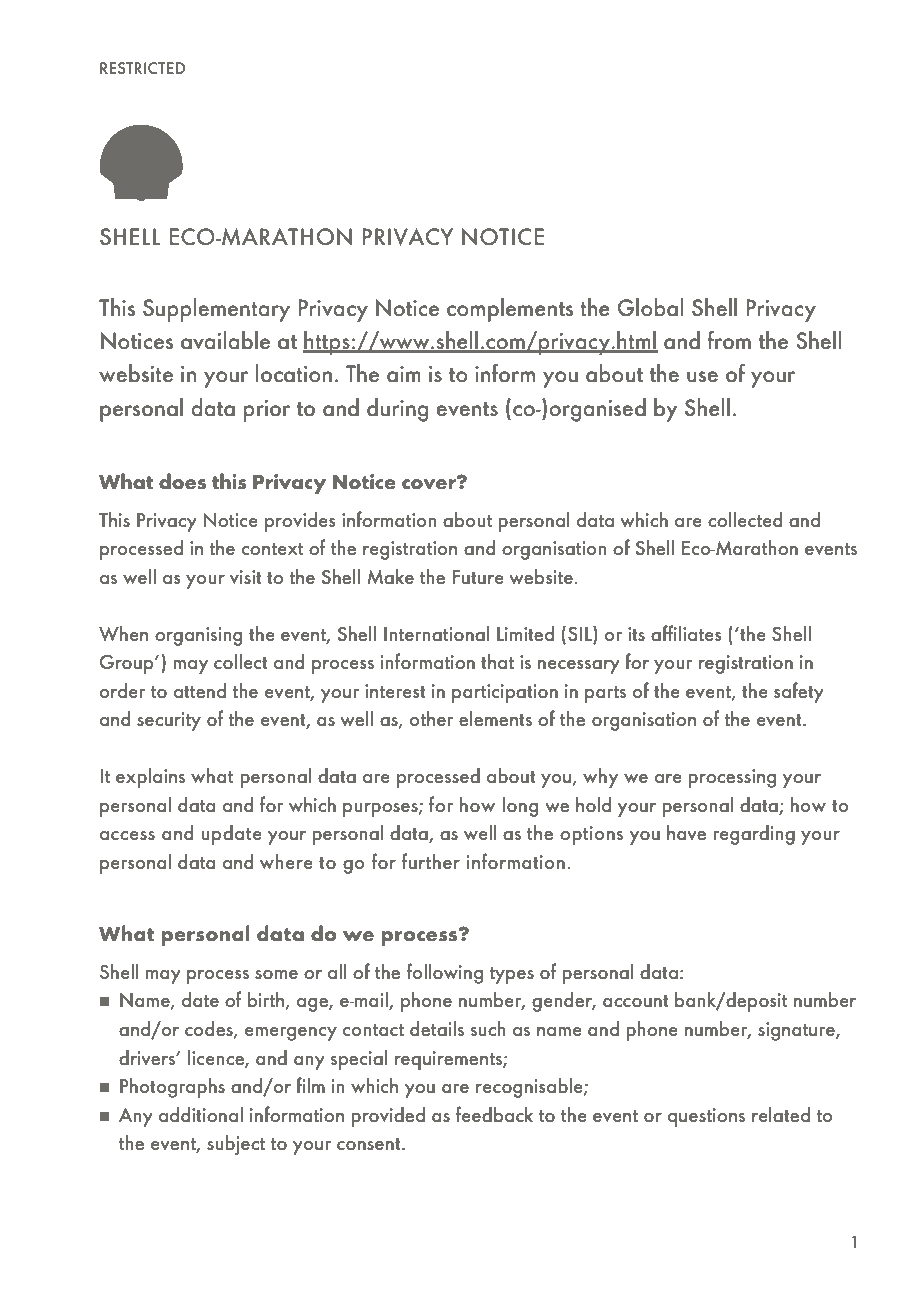 Image resolution: width=924 pixels, height=1308 pixels. What do you see at coordinates (142, 68) in the document?
I see `RESTRICTED` at bounding box center [142, 68].
